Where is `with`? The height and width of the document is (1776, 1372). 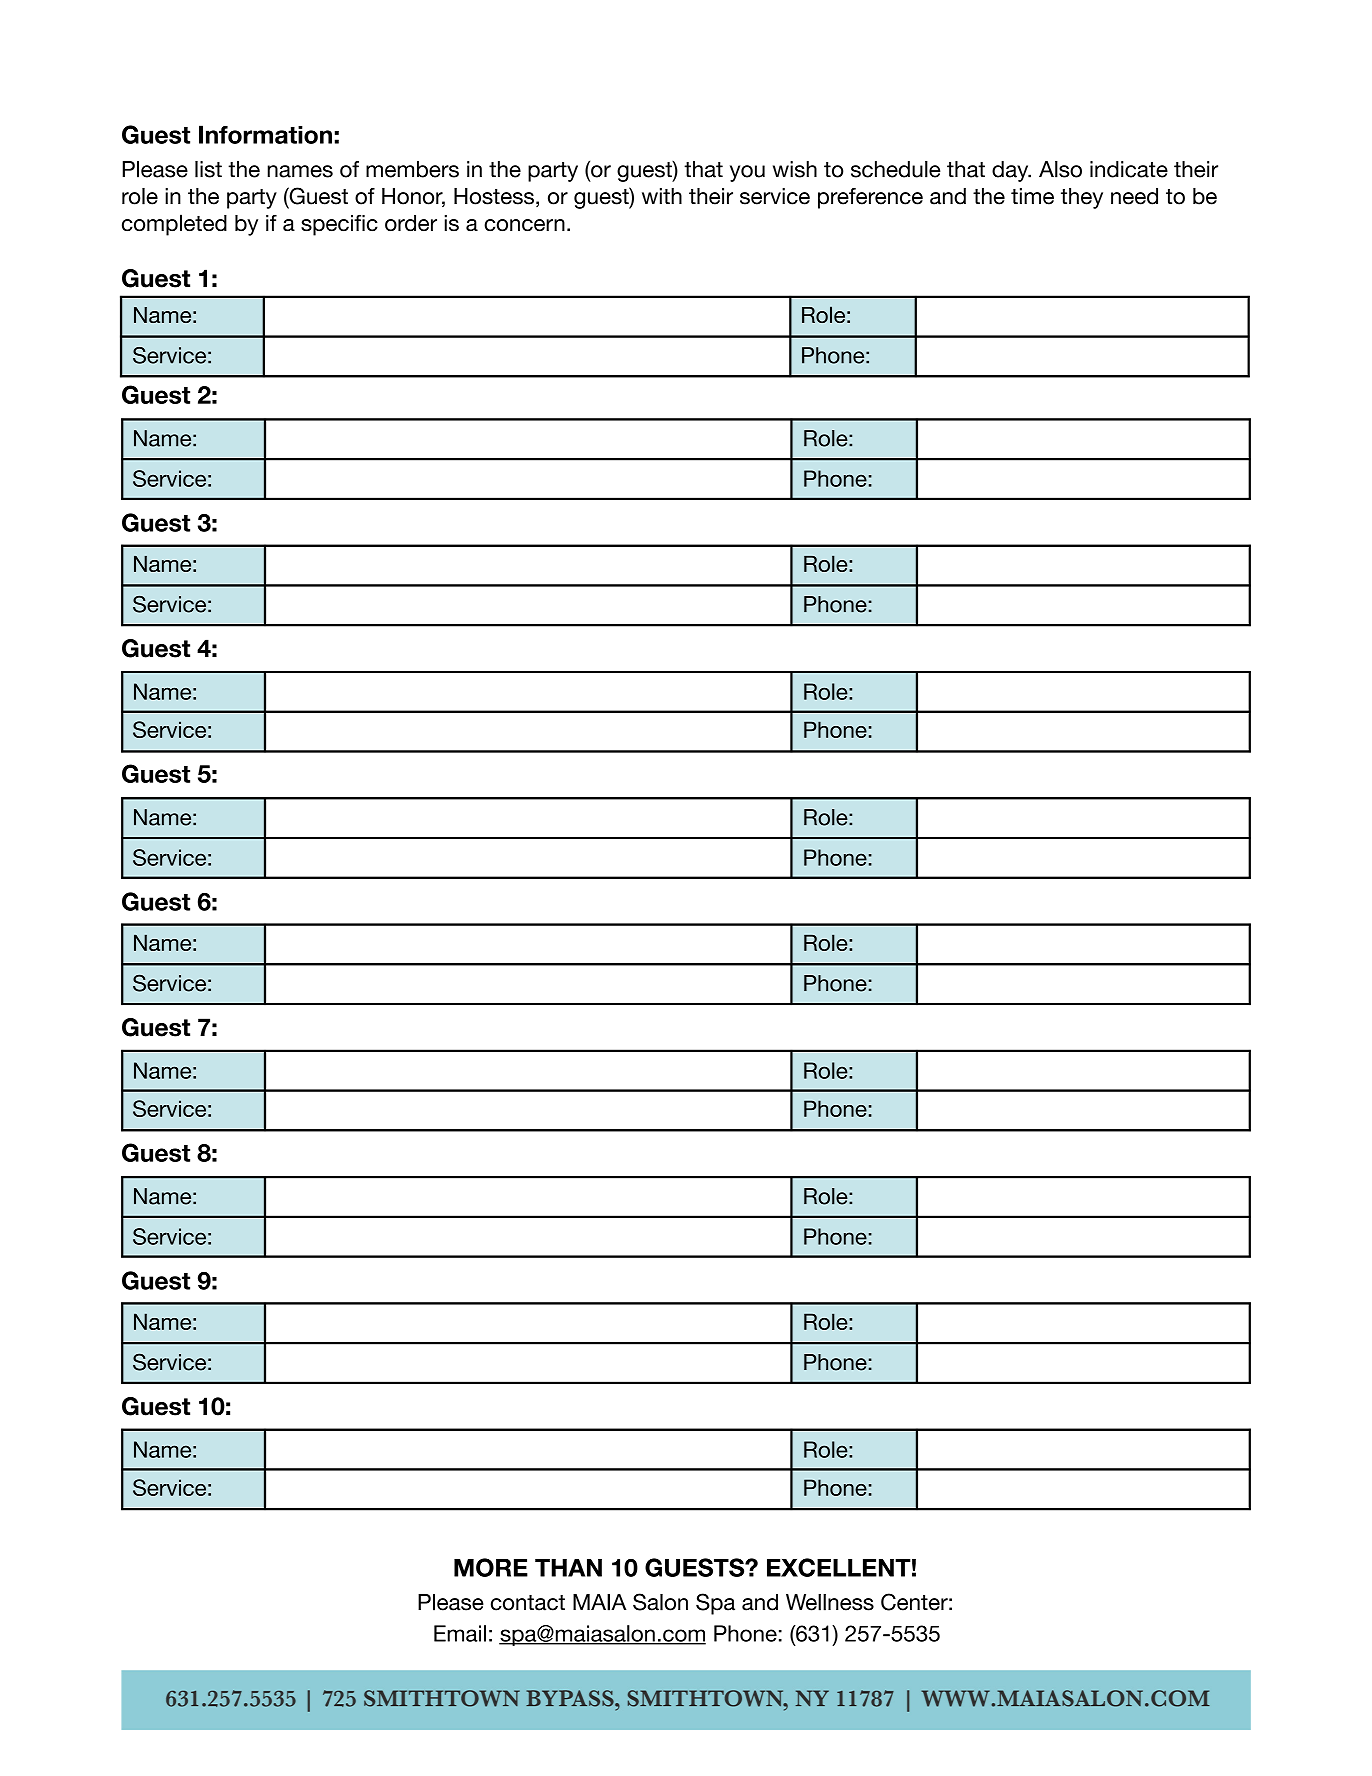 with is located at coordinates (662, 196).
